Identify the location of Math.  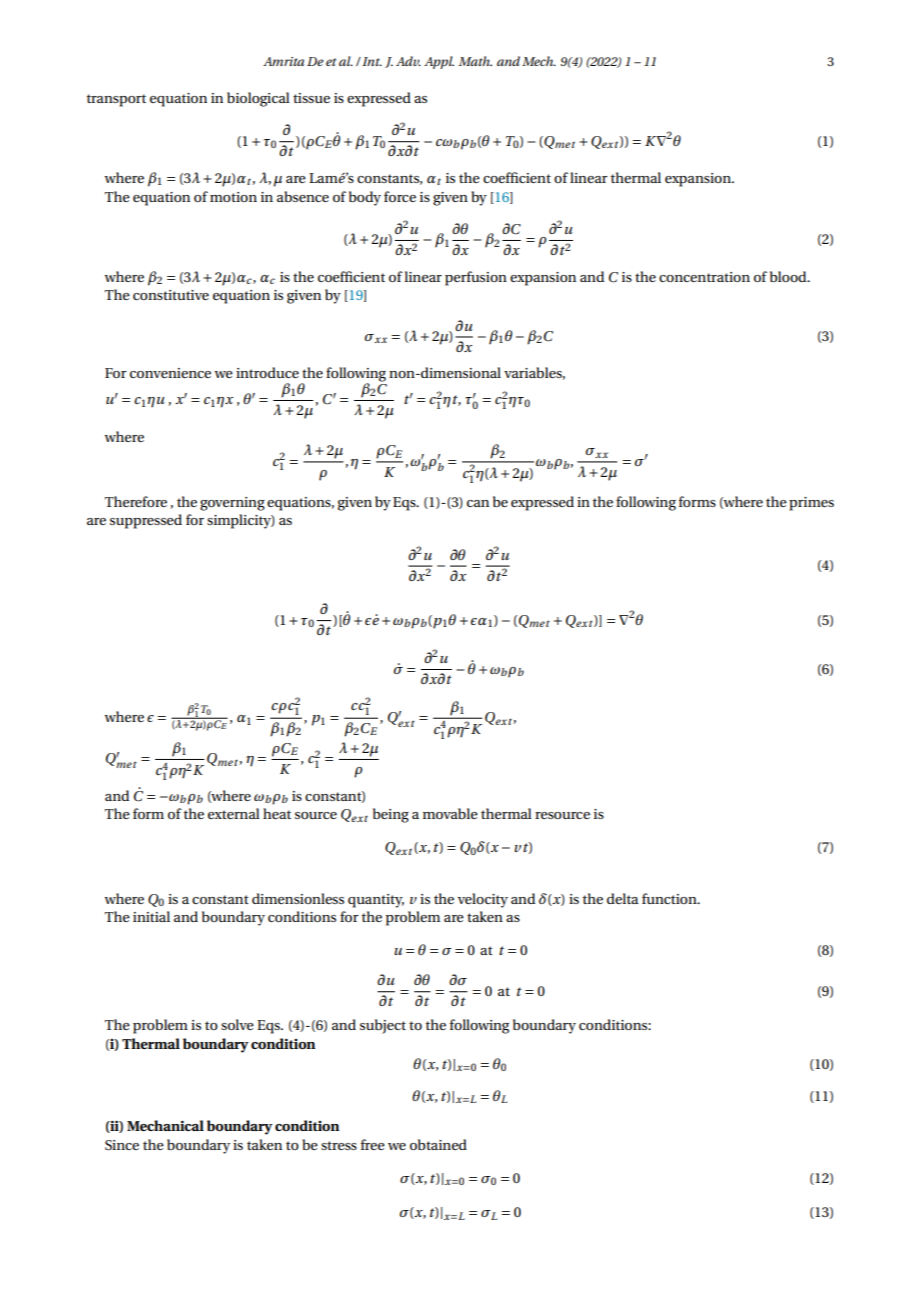
(475, 61).
